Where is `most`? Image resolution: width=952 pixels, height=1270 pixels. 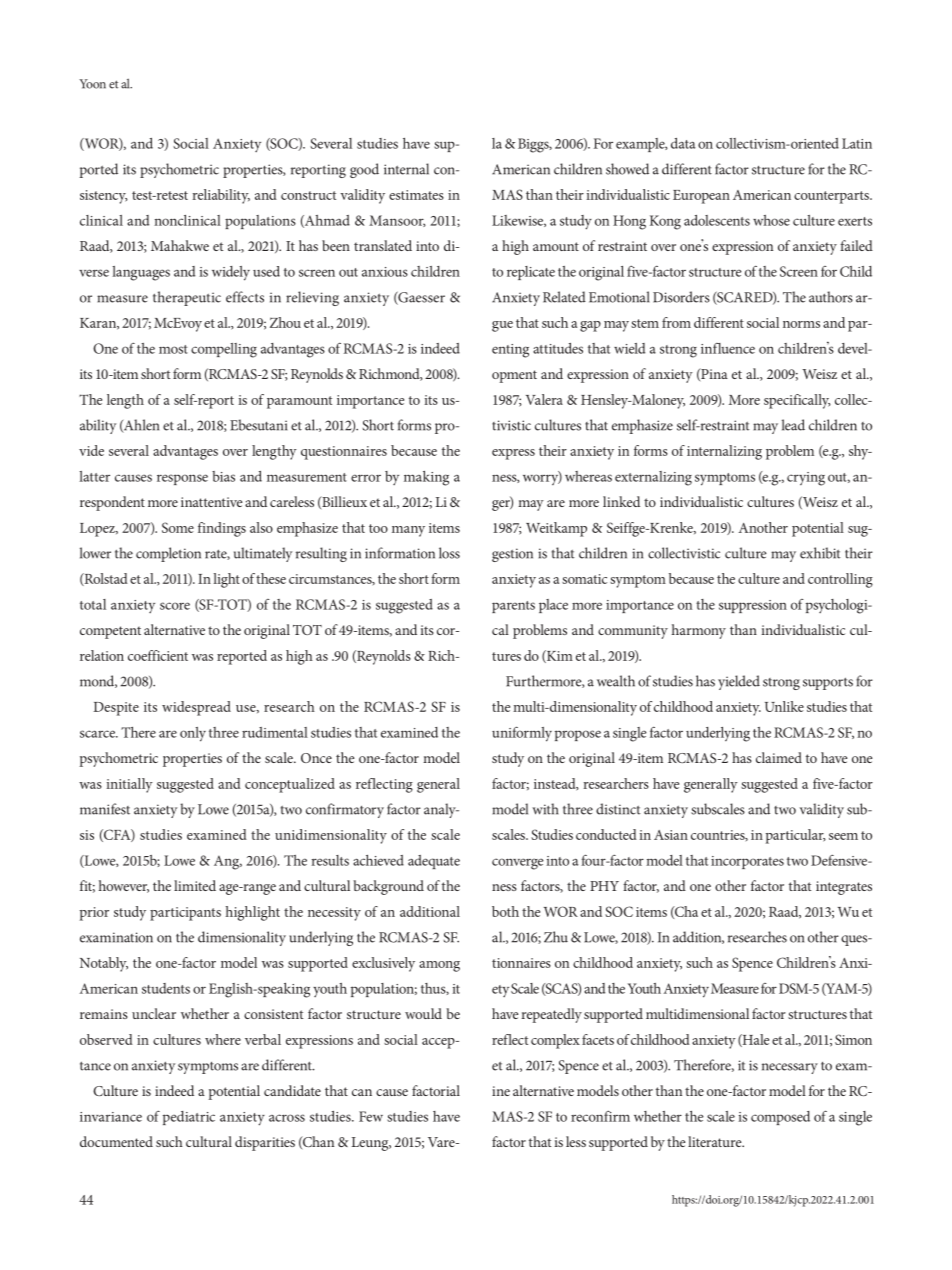
most is located at coordinates (173, 349).
